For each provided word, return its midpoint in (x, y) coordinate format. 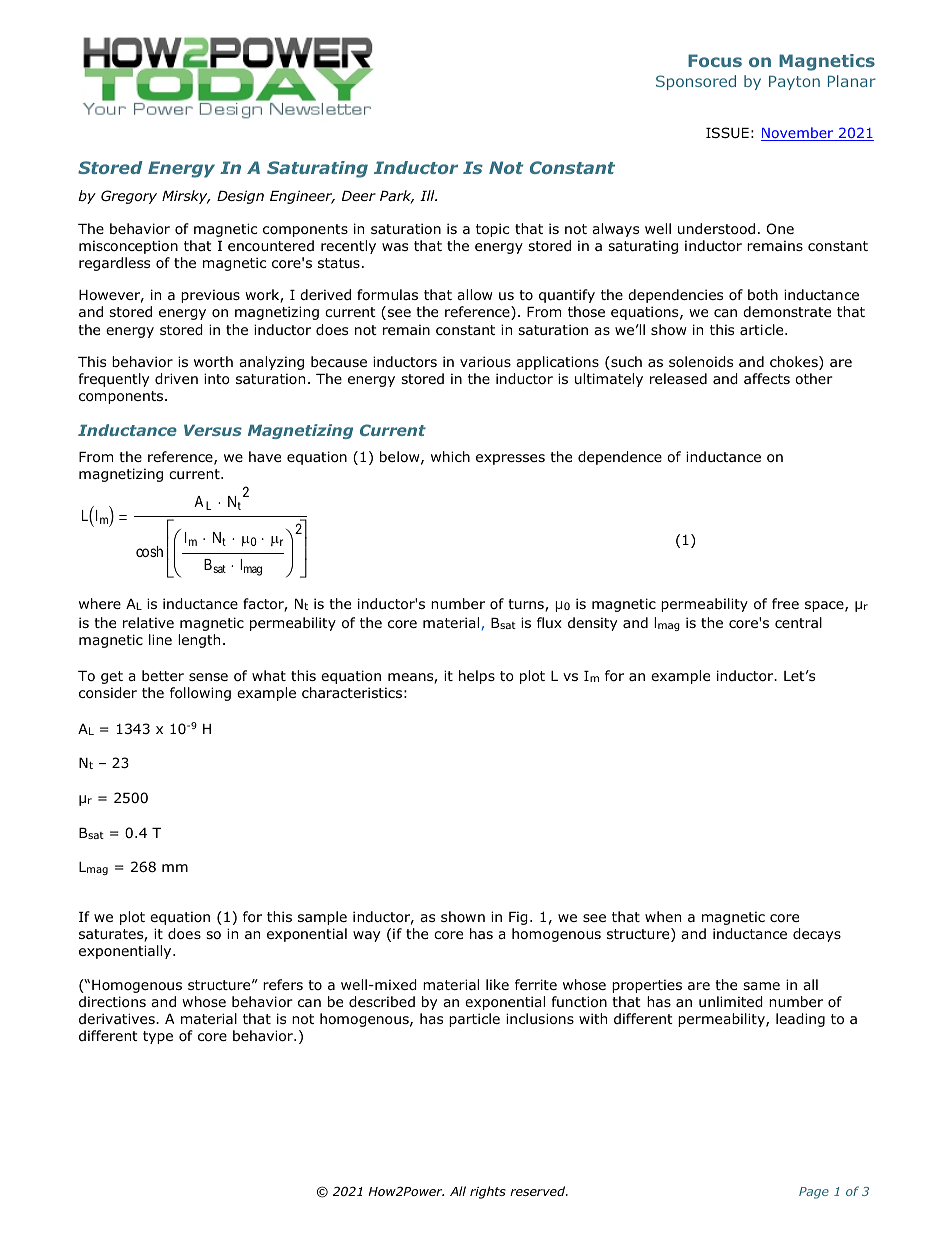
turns (527, 605)
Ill (428, 195)
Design (240, 197)
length (199, 641)
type (158, 1037)
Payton (794, 82)
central (798, 622)
